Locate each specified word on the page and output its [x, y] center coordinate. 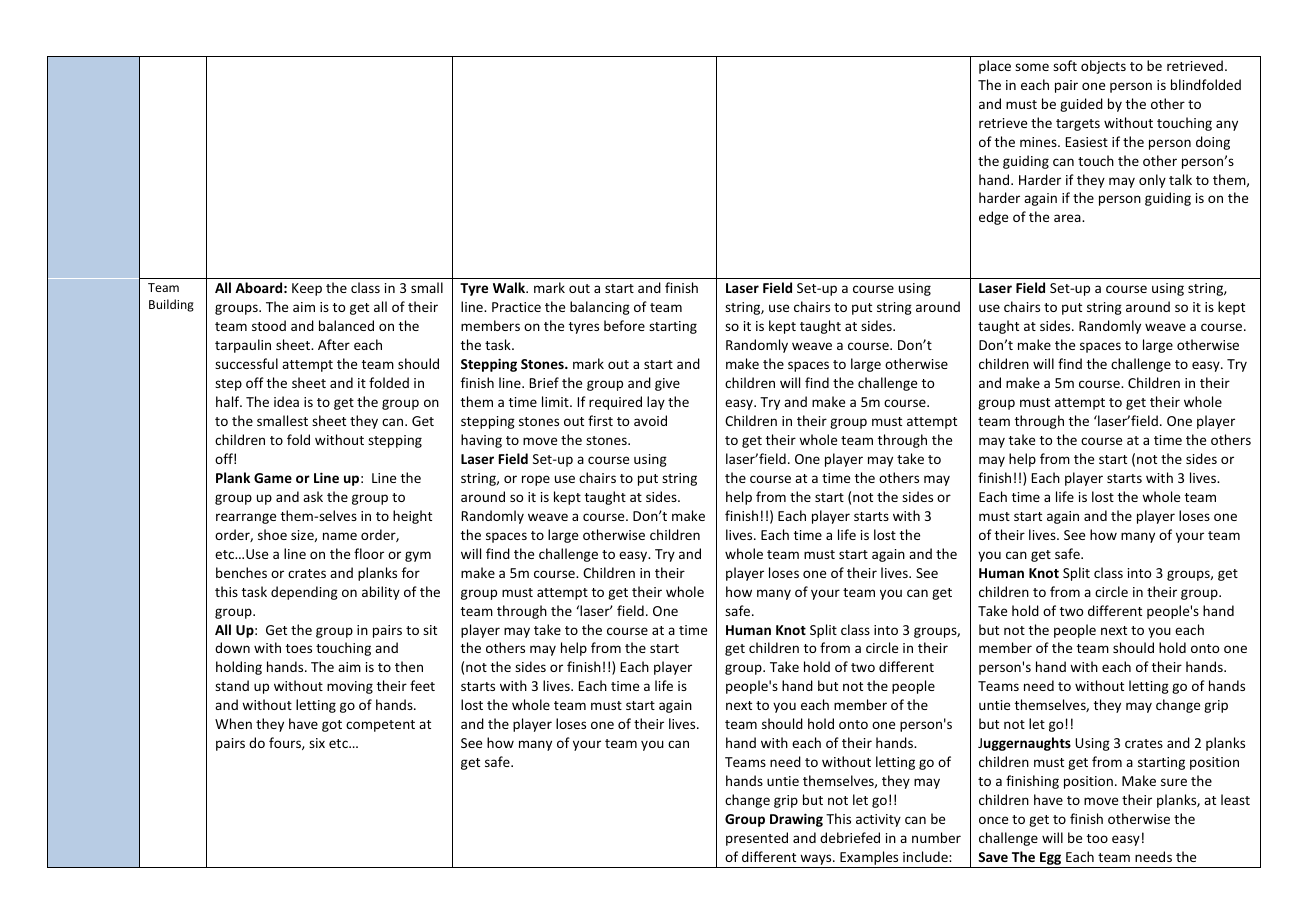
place [995, 67]
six [317, 743]
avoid [650, 420]
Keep [307, 289]
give [667, 384]
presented [757, 839]
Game [273, 478]
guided [1081, 105]
